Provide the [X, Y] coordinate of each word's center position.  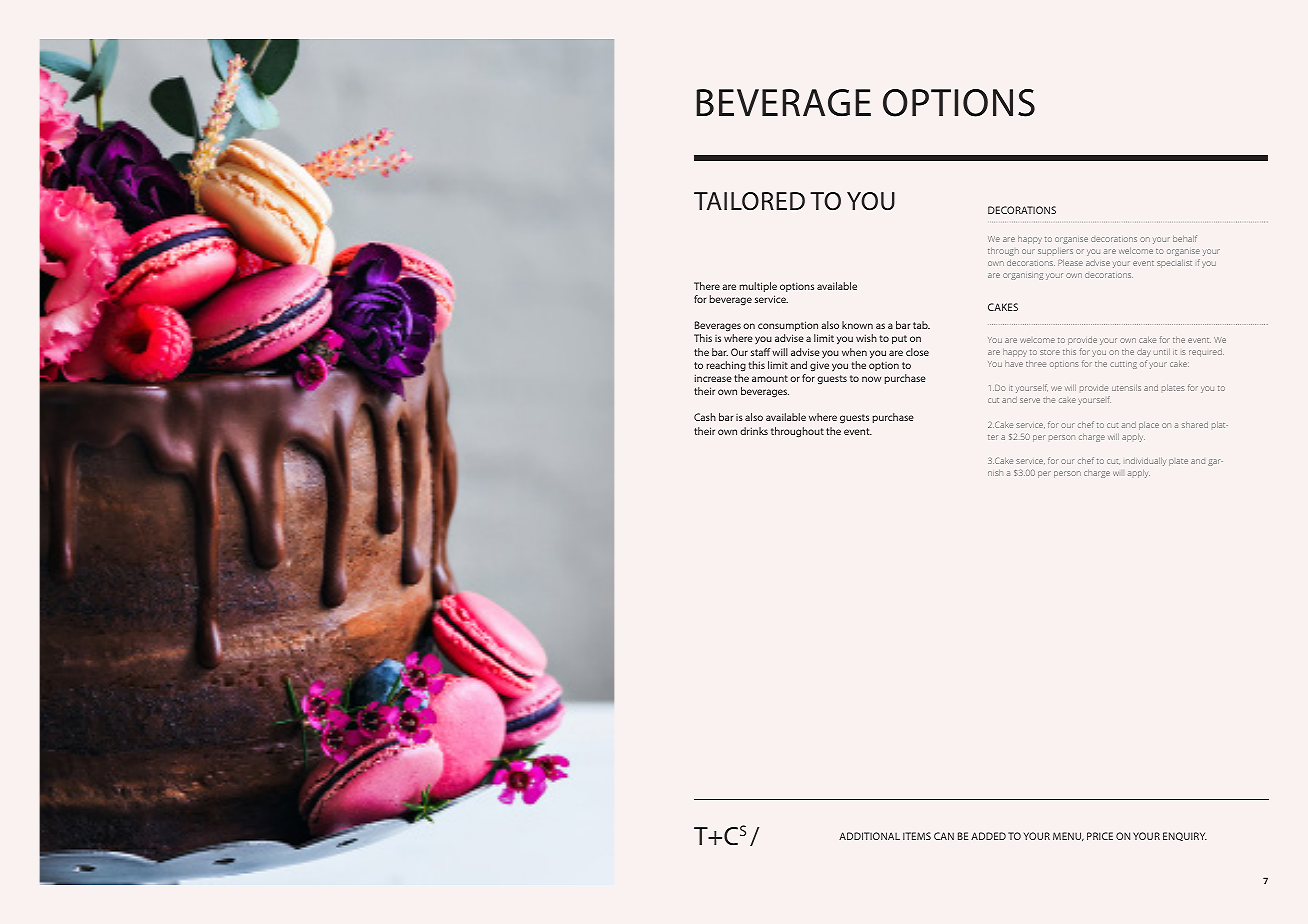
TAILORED [749, 201]
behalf [1185, 238]
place [1149, 426]
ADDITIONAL [869, 836]
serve [1030, 400]
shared [1195, 425]
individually [1146, 462]
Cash [705, 417]
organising [1023, 276]
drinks [754, 431]
